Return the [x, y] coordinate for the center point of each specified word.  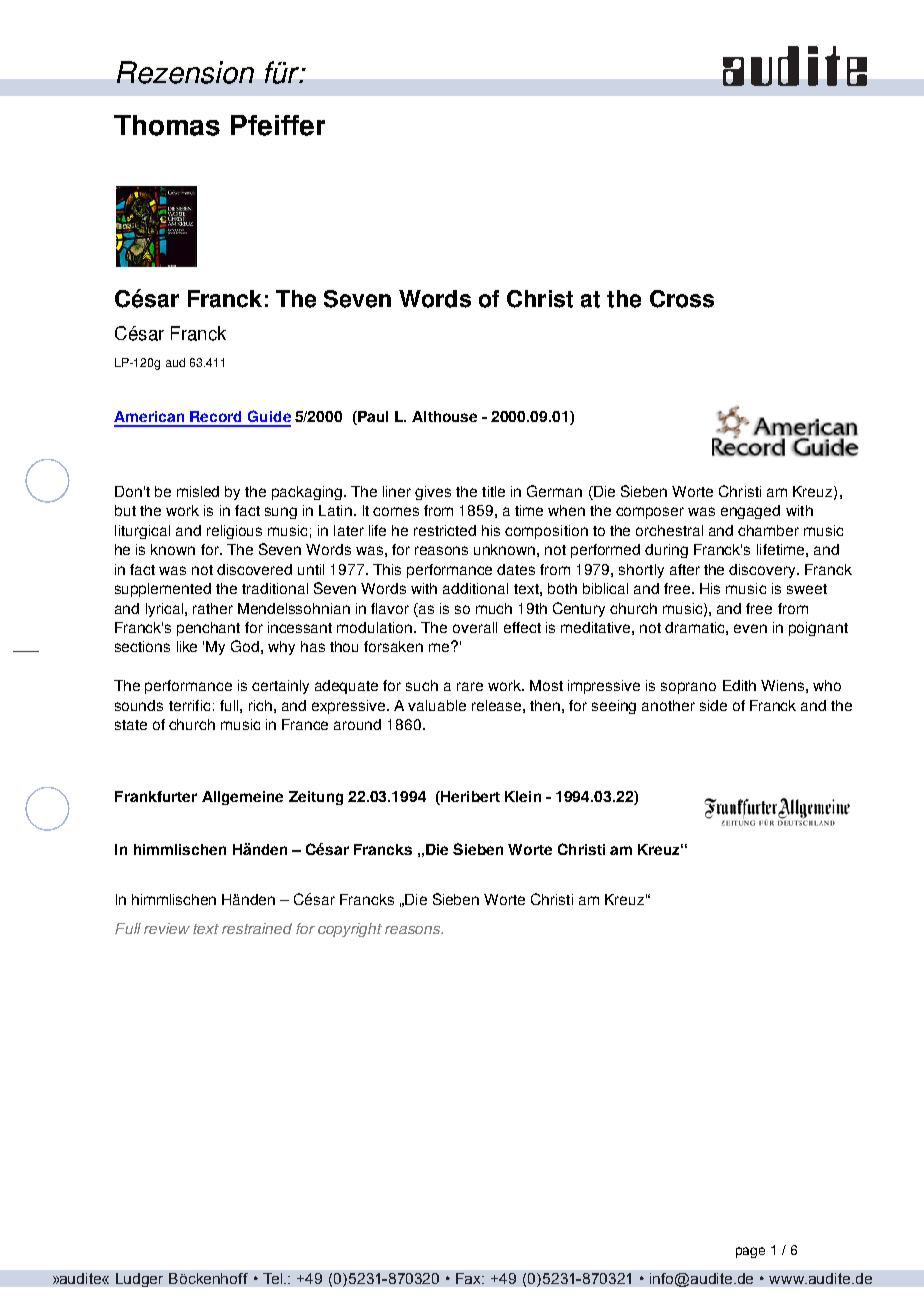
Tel [274, 1278]
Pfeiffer [278, 125]
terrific [189, 705]
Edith [739, 685]
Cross [682, 299]
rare [470, 686]
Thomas [167, 125]
